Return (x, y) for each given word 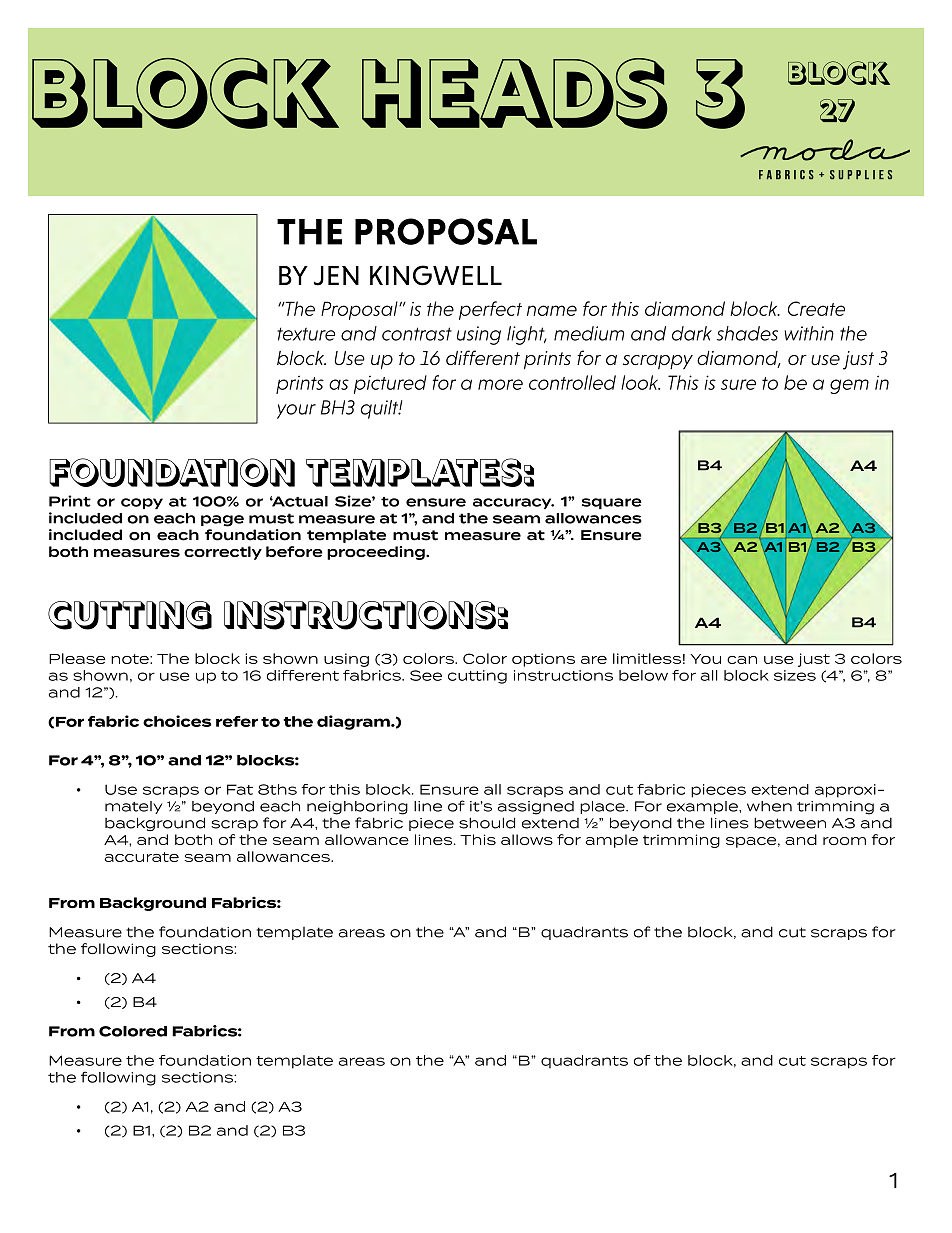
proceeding (377, 553)
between (790, 823)
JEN (336, 276)
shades (747, 333)
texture (306, 334)
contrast (417, 334)
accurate (141, 857)
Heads (515, 93)
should (487, 823)
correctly (223, 553)
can (742, 660)
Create (816, 308)
